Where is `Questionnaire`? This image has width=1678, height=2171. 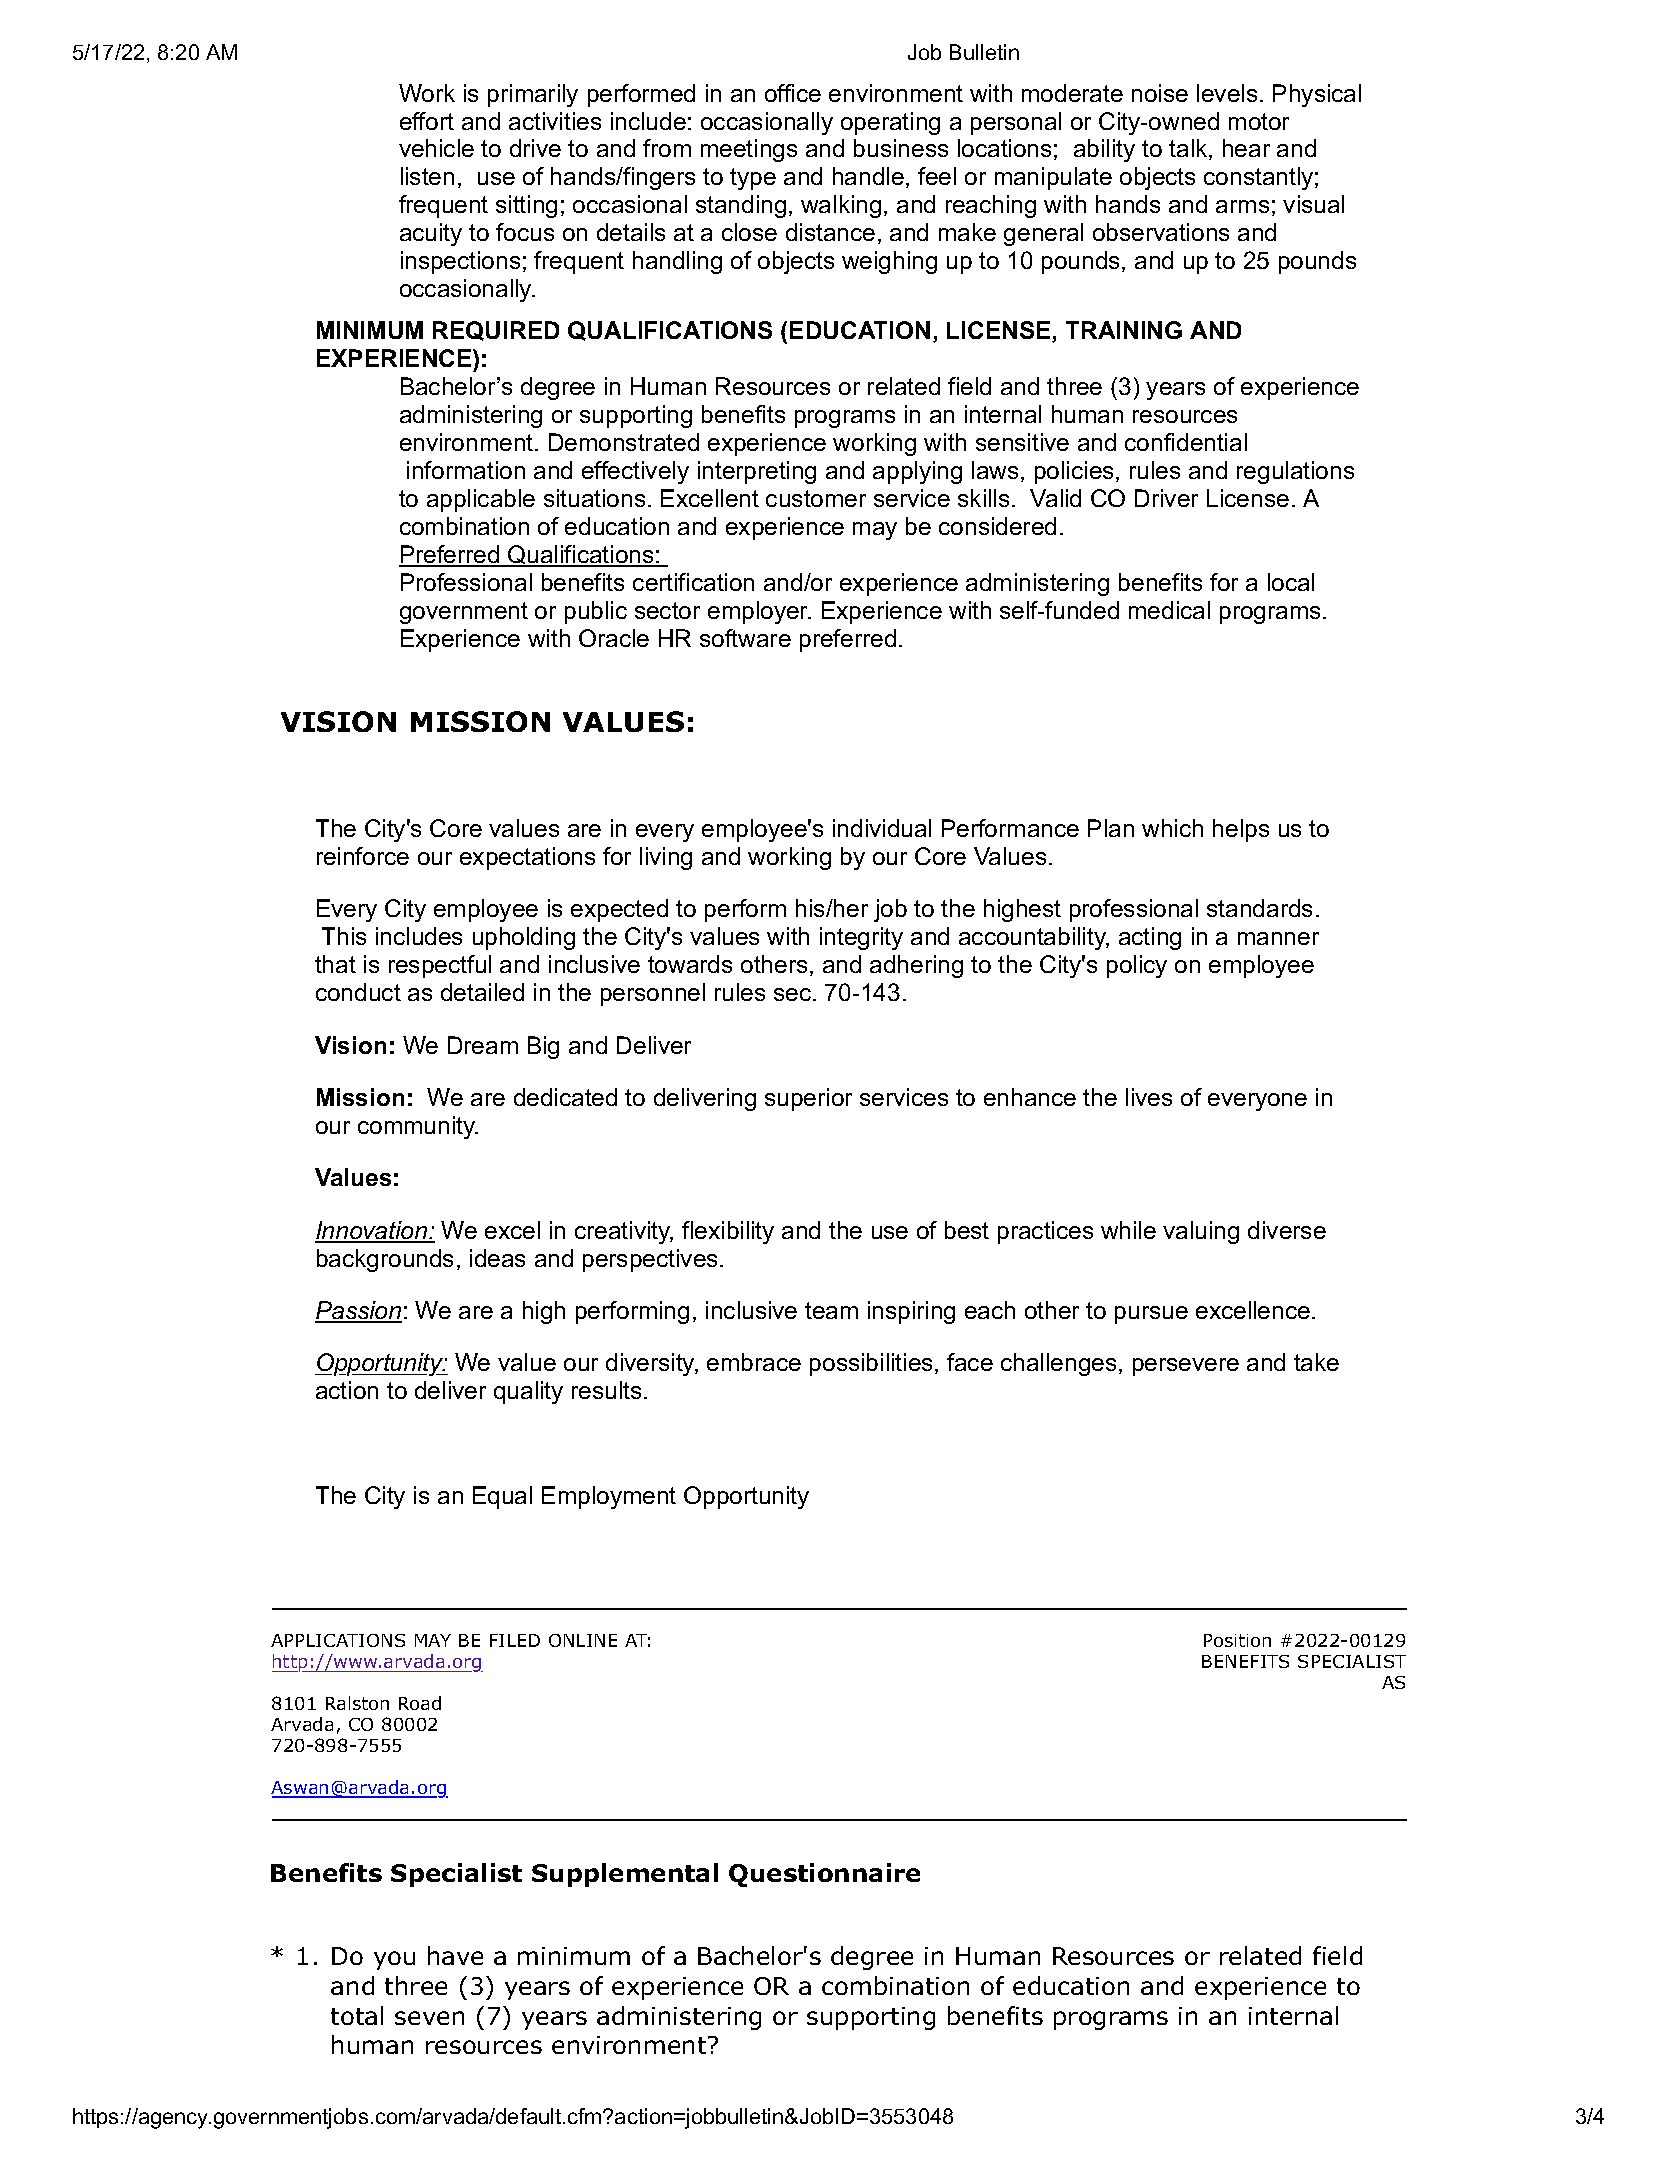 Questionnaire is located at coordinates (824, 1875).
